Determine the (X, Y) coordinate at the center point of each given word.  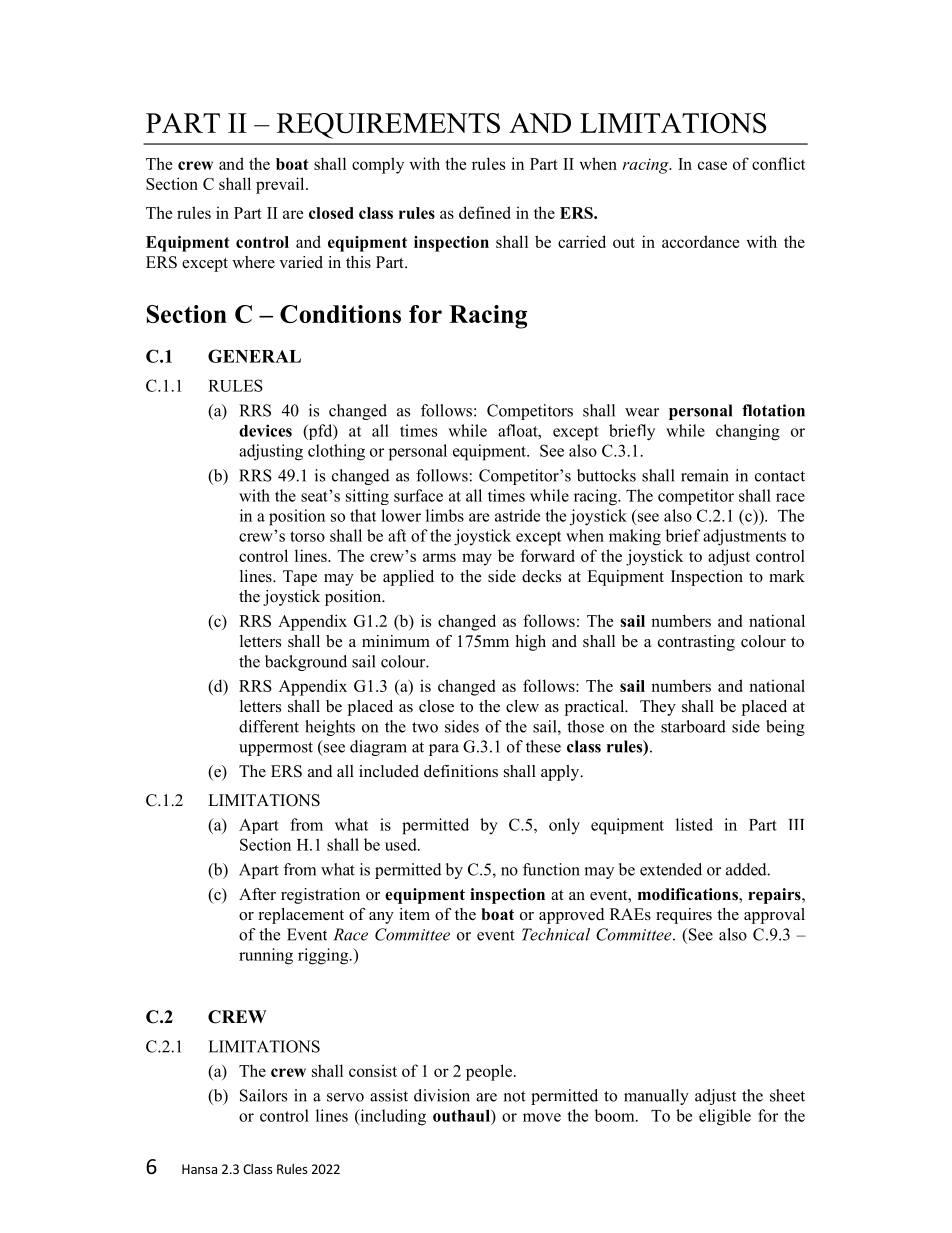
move (542, 1117)
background (306, 663)
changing (748, 432)
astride (517, 515)
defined (485, 212)
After (257, 894)
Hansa (199, 1169)
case (712, 165)
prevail (281, 185)
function (551, 869)
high (530, 643)
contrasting (696, 643)
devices (265, 430)
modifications (689, 895)
